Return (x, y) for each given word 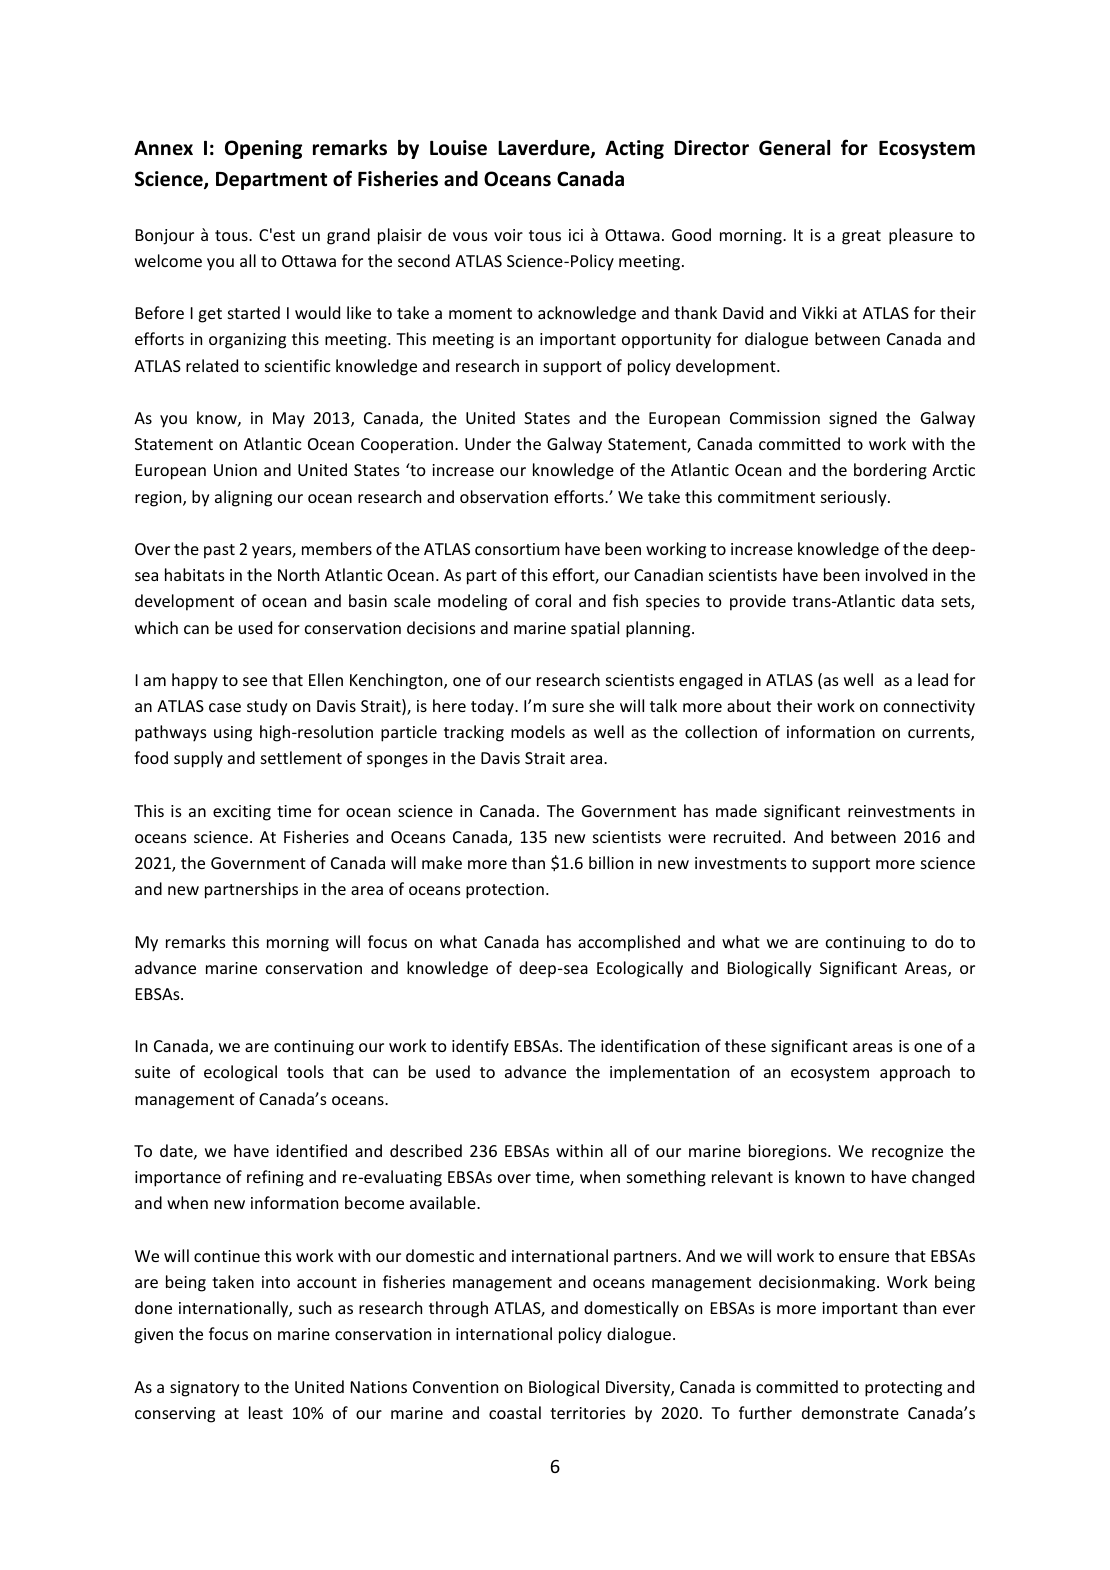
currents (940, 734)
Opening (263, 149)
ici (576, 235)
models (538, 731)
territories (588, 1413)
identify (480, 1047)
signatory (204, 1389)
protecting (903, 1389)
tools (305, 1071)
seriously (855, 498)
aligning (243, 498)
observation (504, 496)
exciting (242, 813)
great (861, 237)
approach (915, 1073)
